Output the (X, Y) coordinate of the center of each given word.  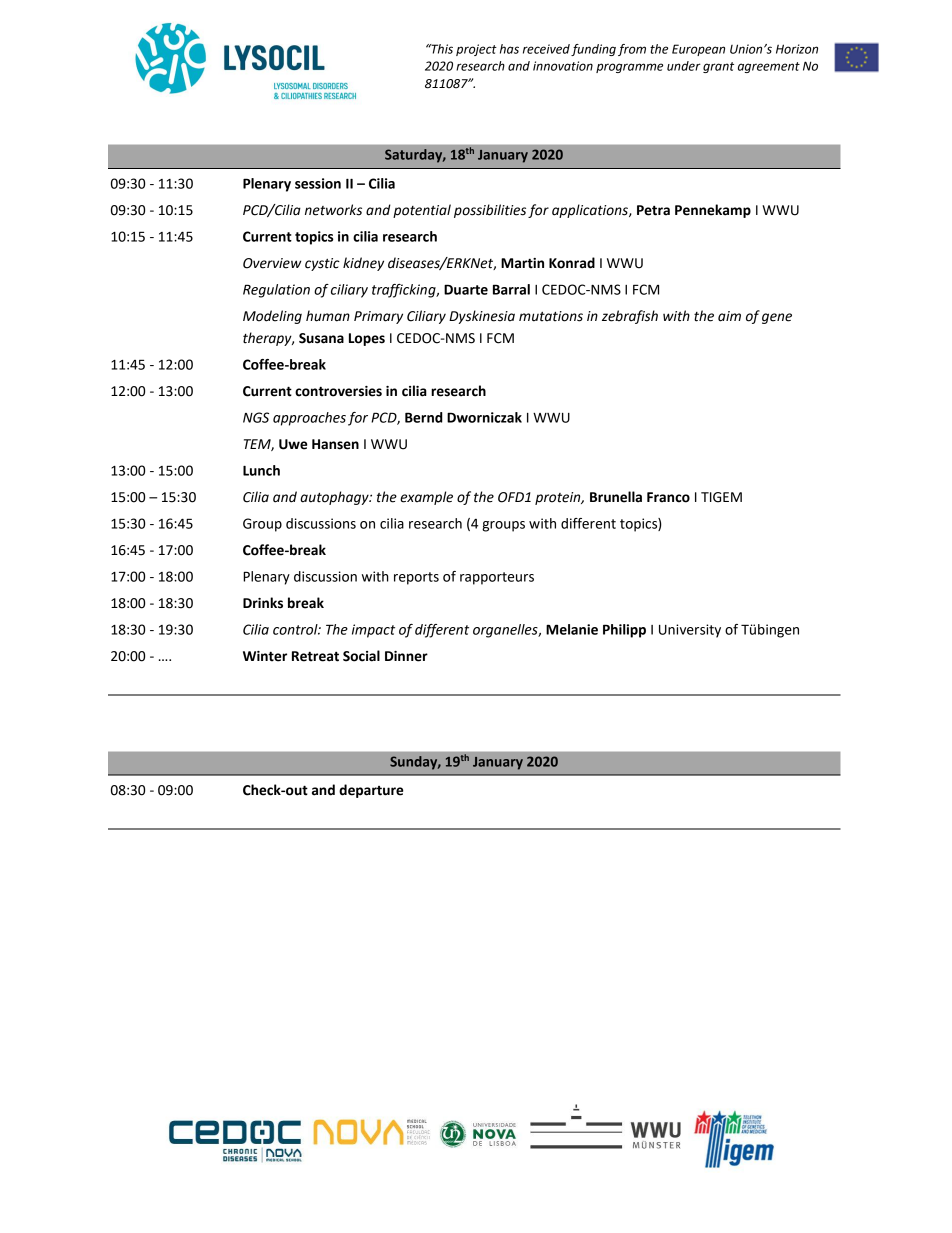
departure (371, 791)
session (318, 183)
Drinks (263, 603)
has (509, 49)
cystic (322, 264)
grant (718, 67)
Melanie (572, 629)
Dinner (406, 656)
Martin (522, 263)
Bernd (424, 417)
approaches (309, 419)
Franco (668, 497)
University (690, 631)
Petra (653, 210)
